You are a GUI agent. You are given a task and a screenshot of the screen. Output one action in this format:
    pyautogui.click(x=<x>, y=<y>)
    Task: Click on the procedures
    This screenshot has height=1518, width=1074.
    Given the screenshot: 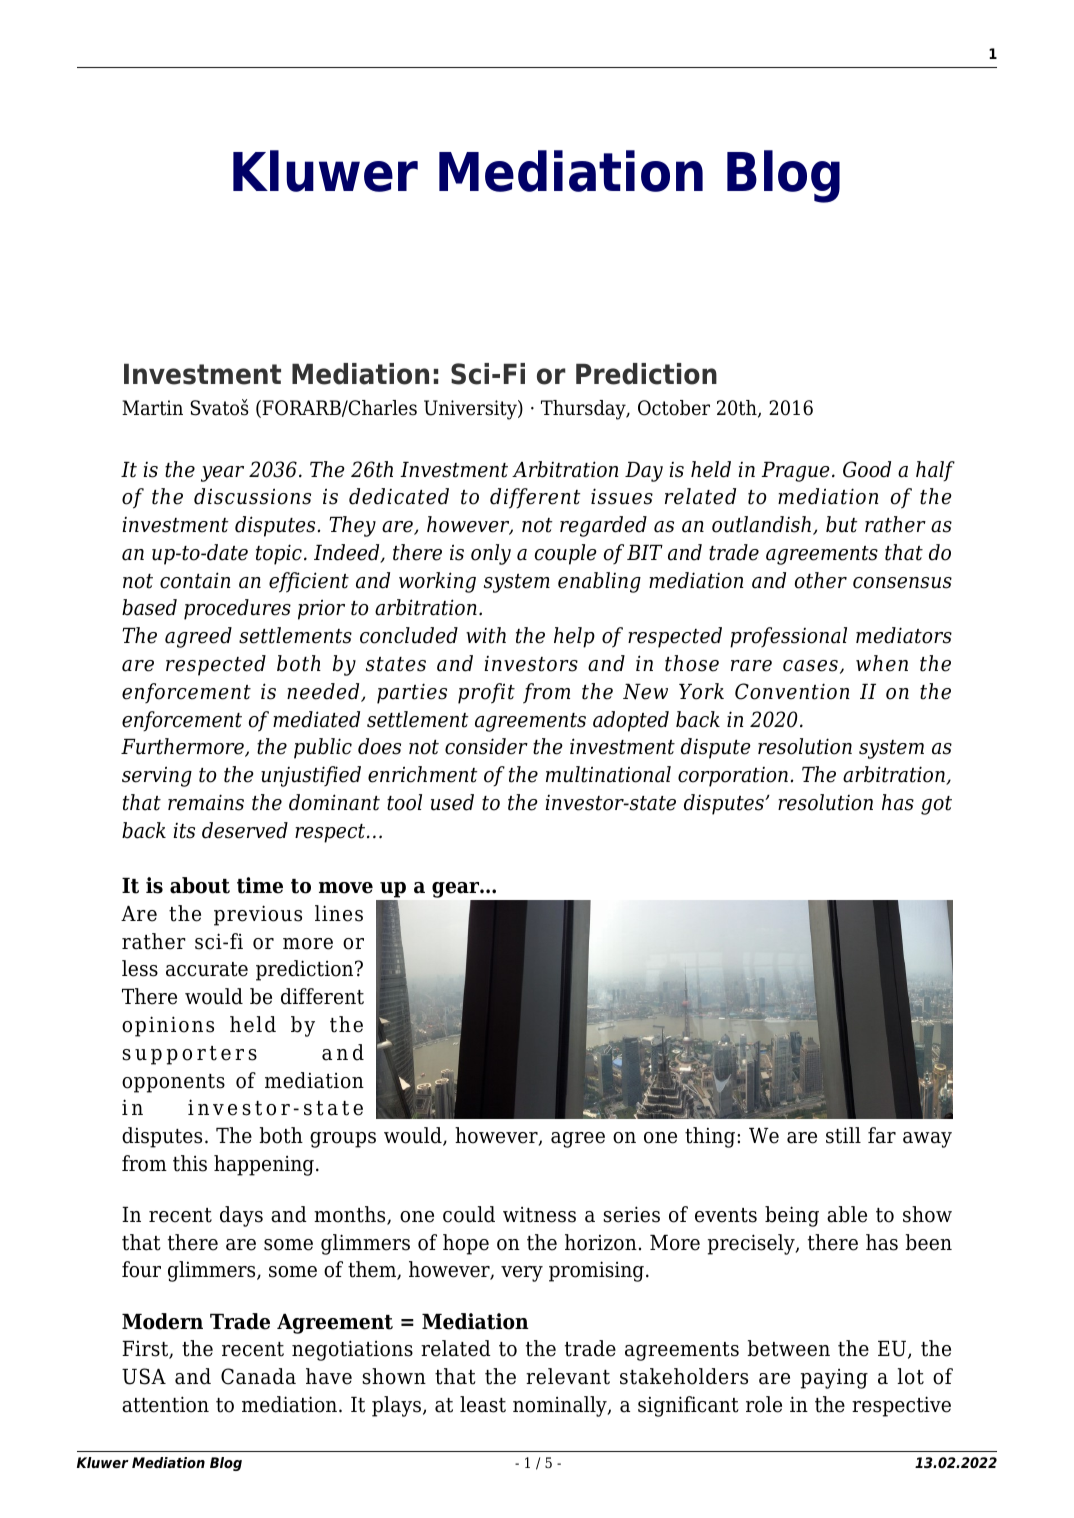 What is the action you would take?
    pyautogui.click(x=237, y=609)
